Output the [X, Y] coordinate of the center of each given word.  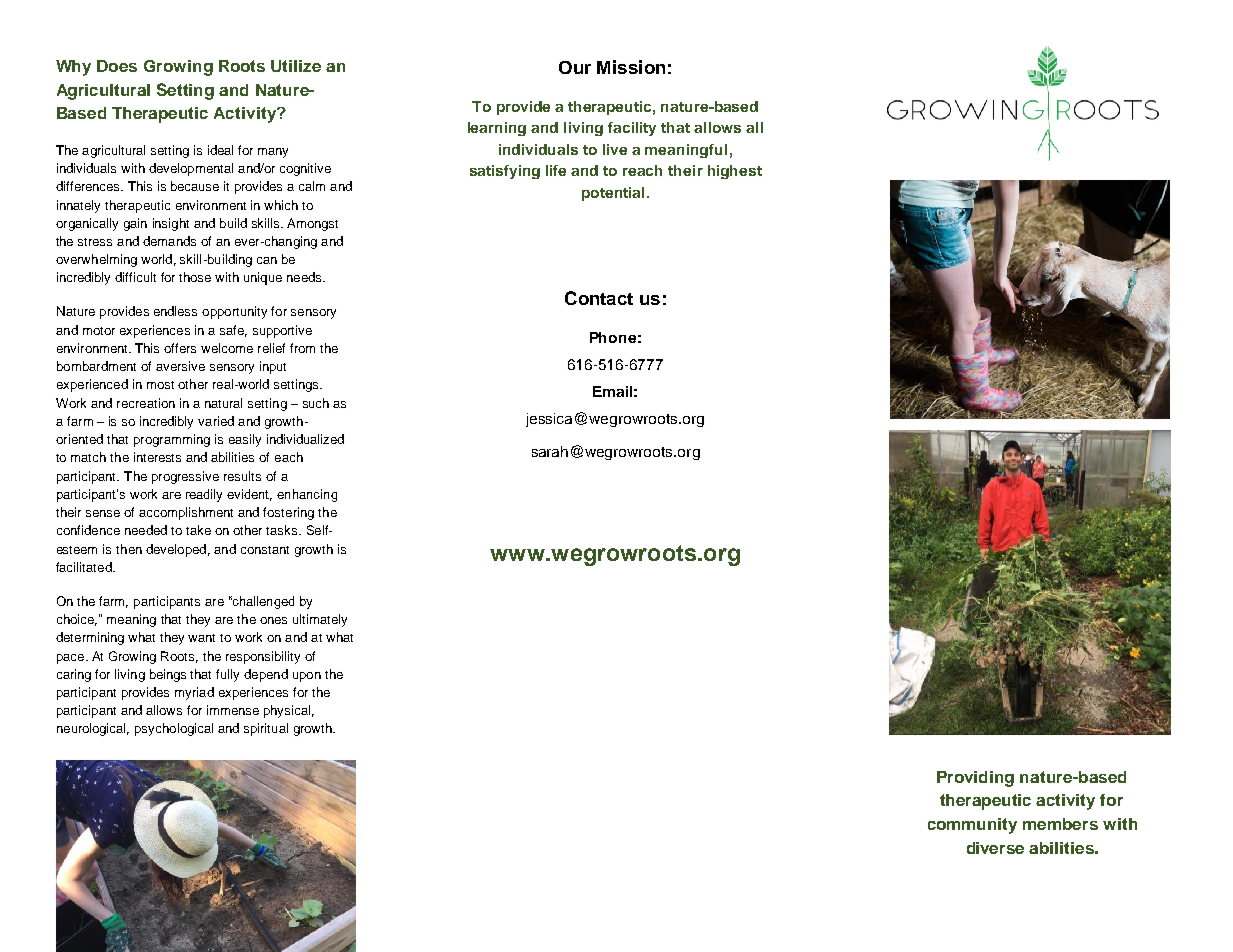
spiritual [266, 729]
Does [117, 66]
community [972, 826]
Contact [599, 298]
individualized [305, 439]
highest [735, 172]
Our [575, 67]
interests [157, 457]
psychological [174, 729]
